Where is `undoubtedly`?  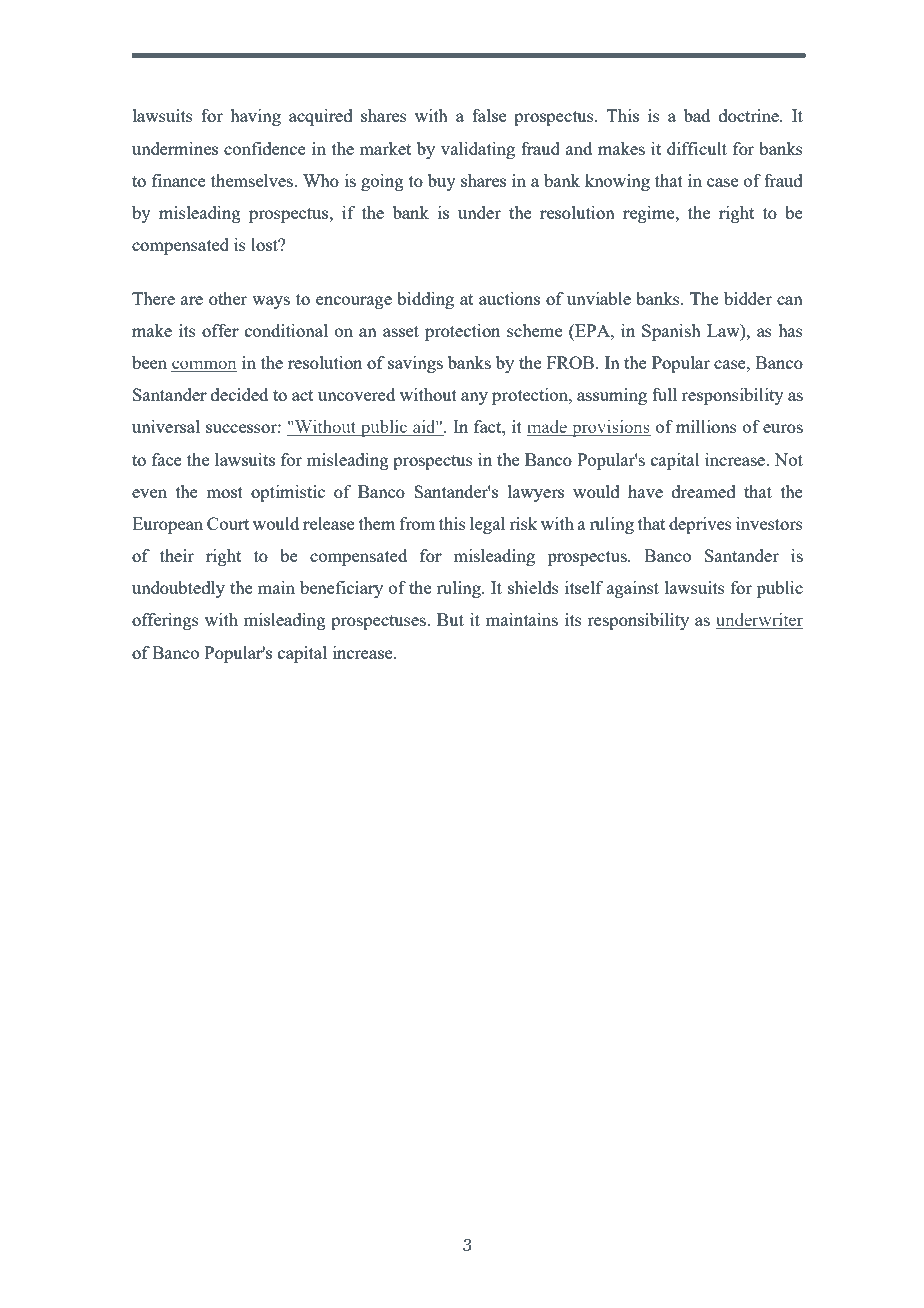 undoubtedly is located at coordinates (178, 589).
